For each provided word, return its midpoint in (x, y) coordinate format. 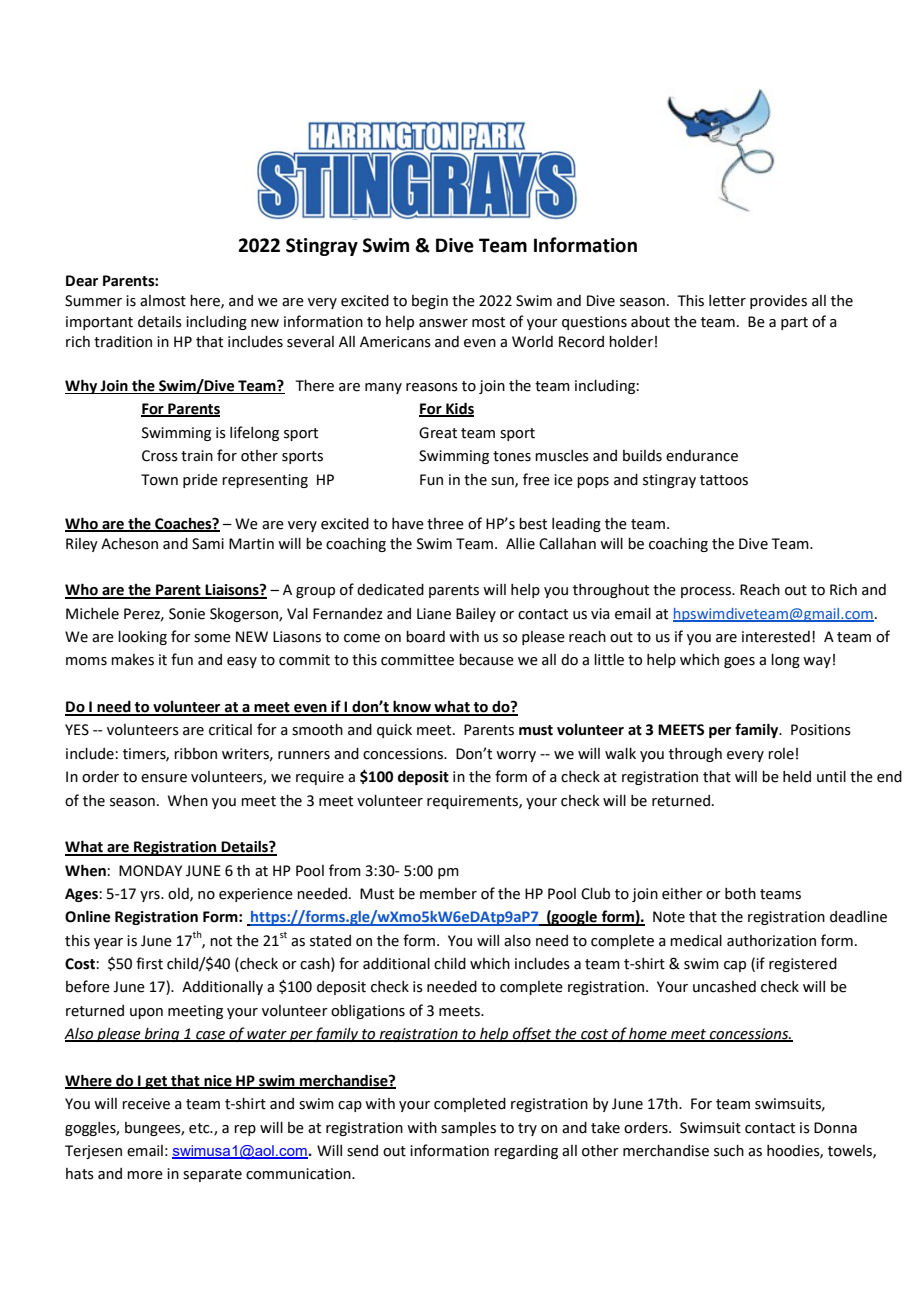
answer (443, 323)
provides (778, 302)
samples (468, 1129)
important (99, 323)
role (781, 754)
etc (200, 1128)
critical (230, 730)
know (412, 707)
